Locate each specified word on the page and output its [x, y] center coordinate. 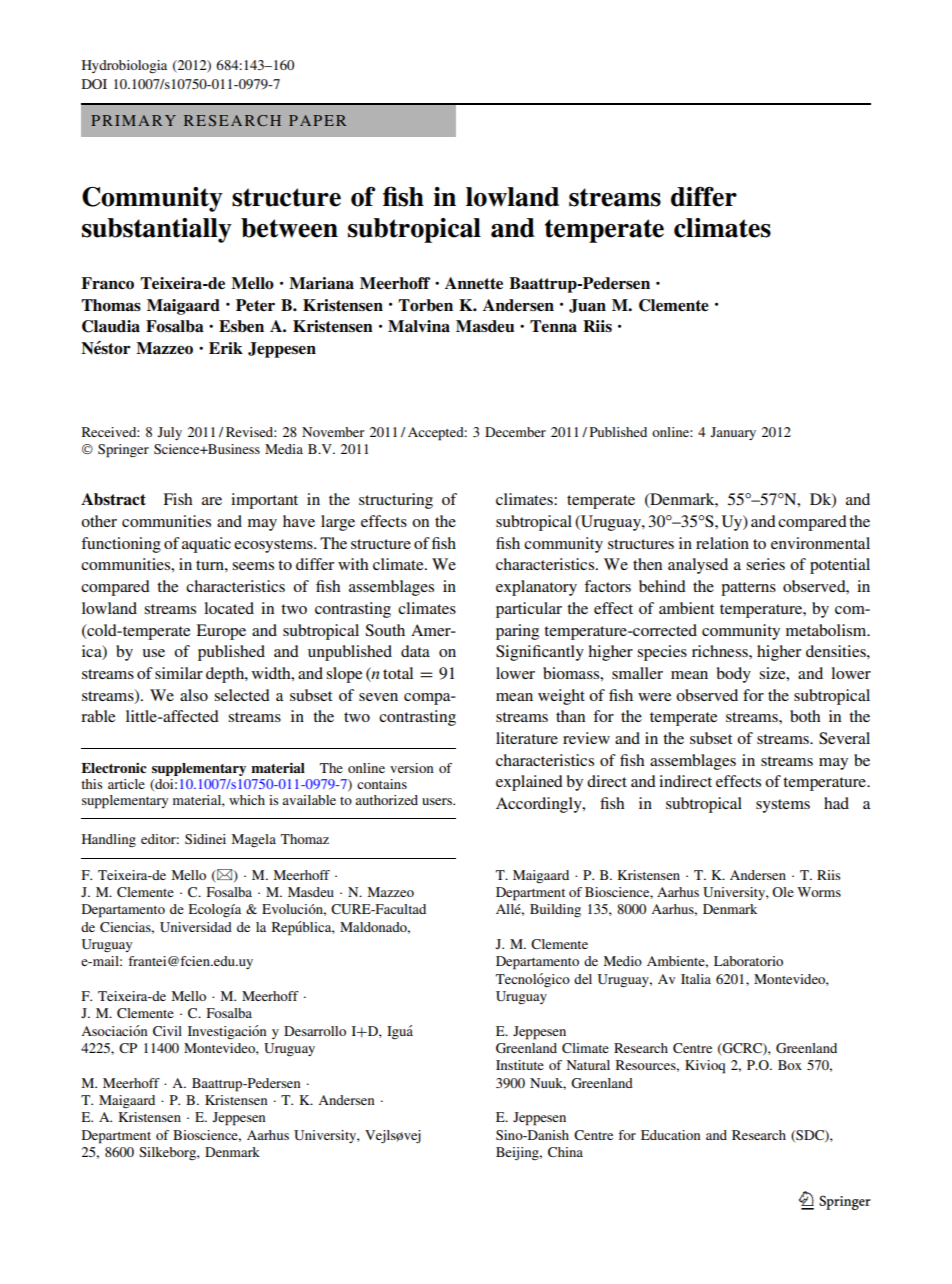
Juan [587, 306]
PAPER [317, 120]
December [515, 432]
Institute [520, 1065]
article [126, 784]
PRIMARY [133, 120]
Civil [167, 1031]
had [836, 803]
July [170, 433]
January [733, 433]
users [438, 801]
